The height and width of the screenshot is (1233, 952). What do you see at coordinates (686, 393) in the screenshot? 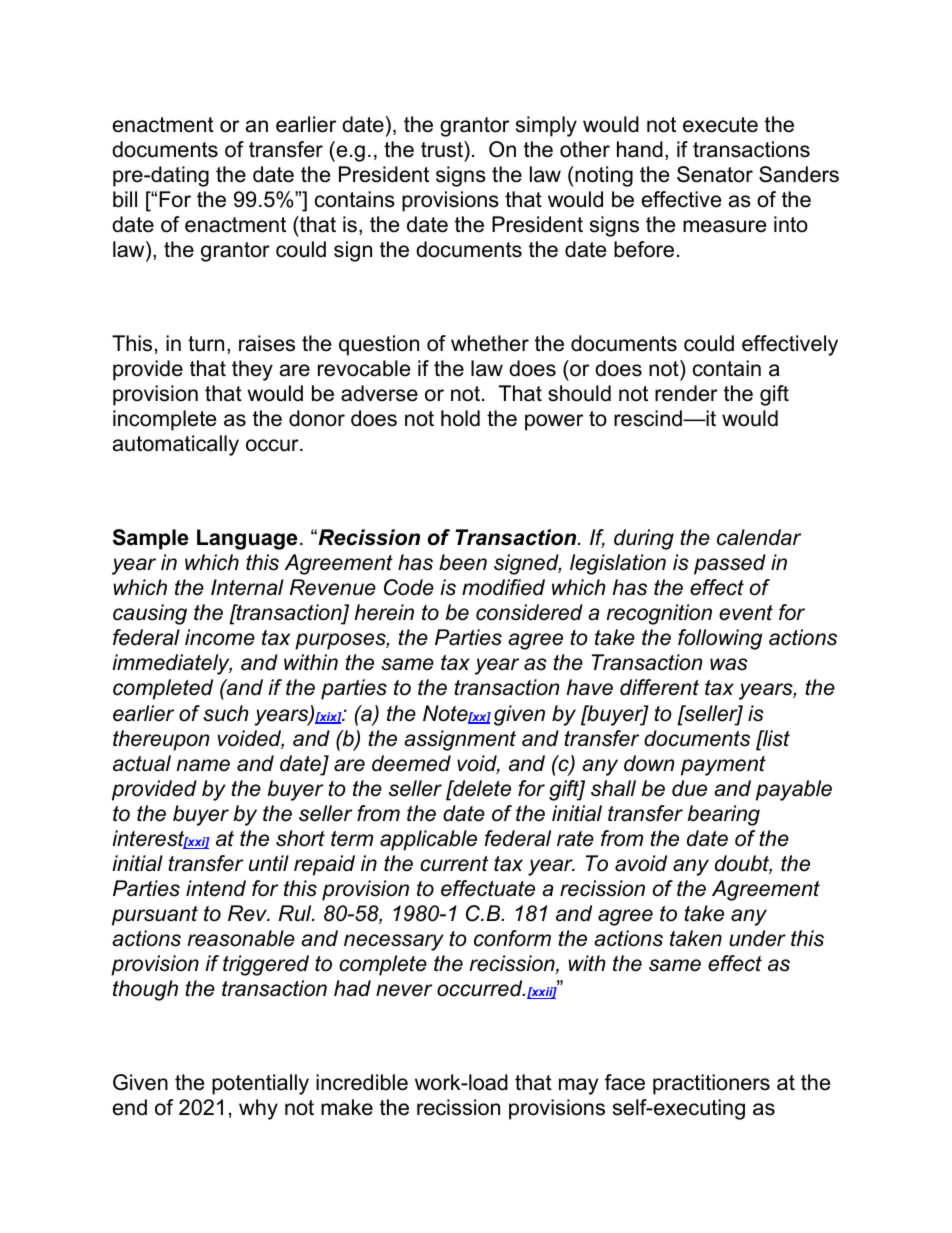
I see `render` at bounding box center [686, 393].
